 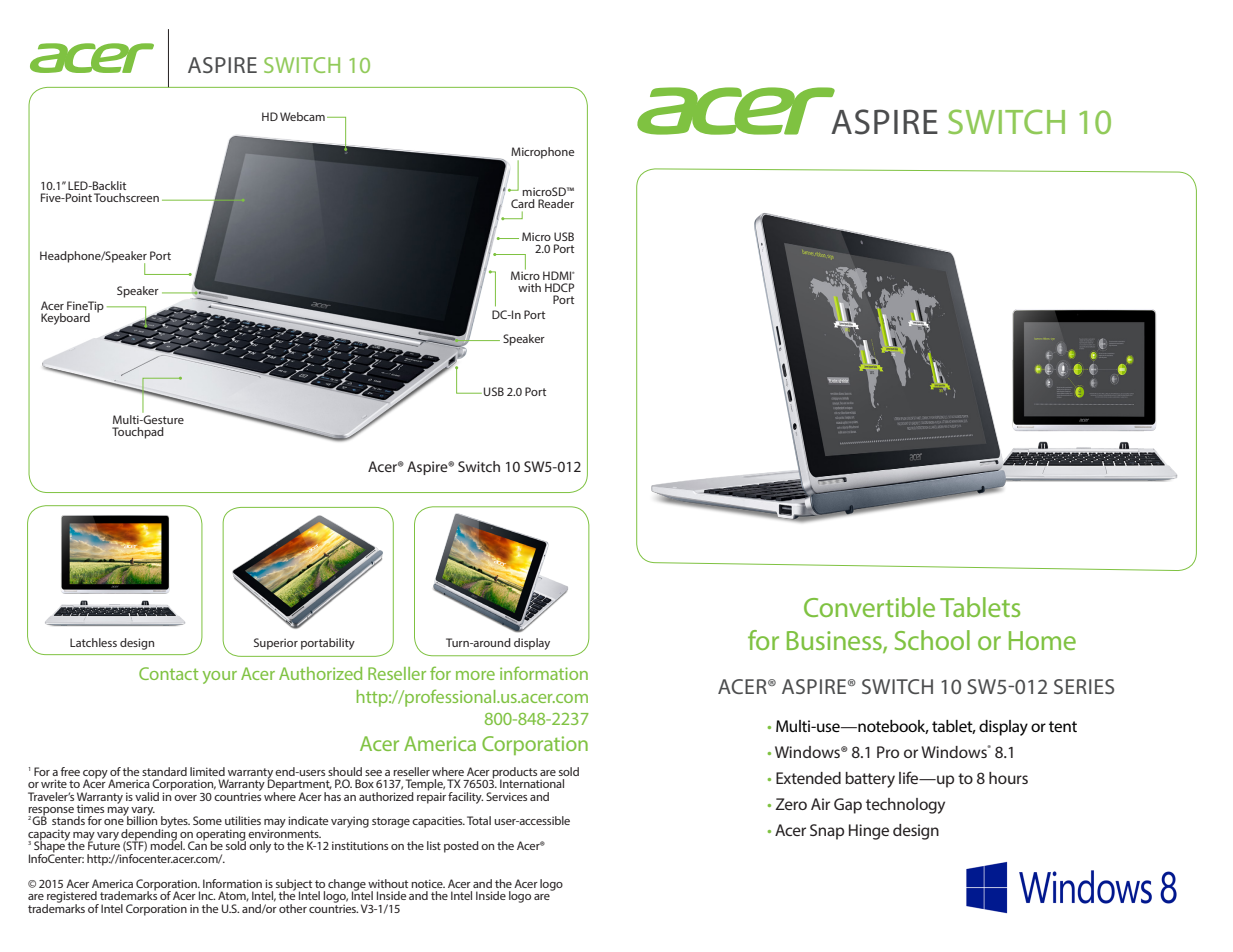 I want to click on School, so click(x=932, y=640).
